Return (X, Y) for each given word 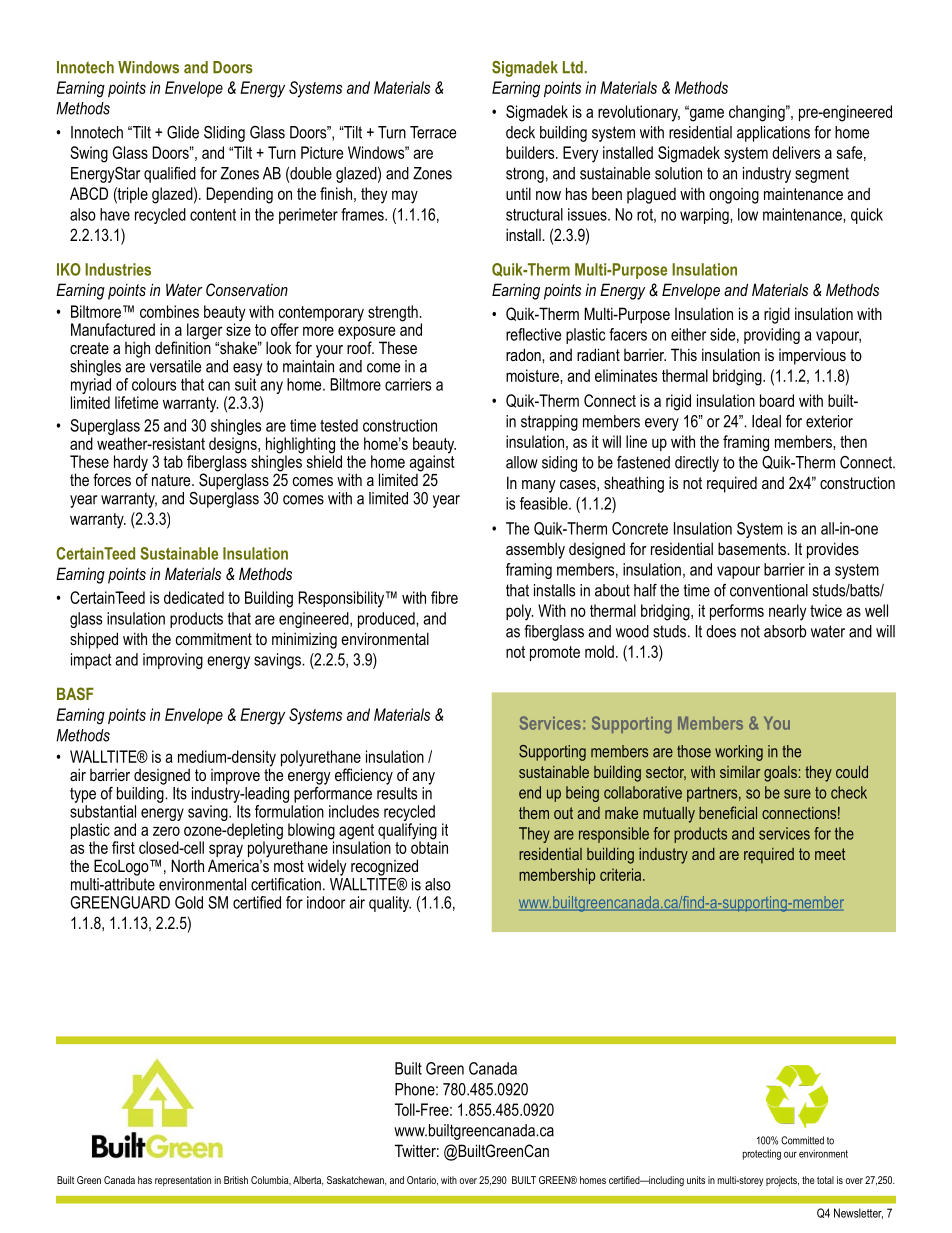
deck (520, 132)
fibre (444, 597)
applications (773, 134)
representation (183, 1181)
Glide (183, 132)
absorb (785, 631)
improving (173, 661)
